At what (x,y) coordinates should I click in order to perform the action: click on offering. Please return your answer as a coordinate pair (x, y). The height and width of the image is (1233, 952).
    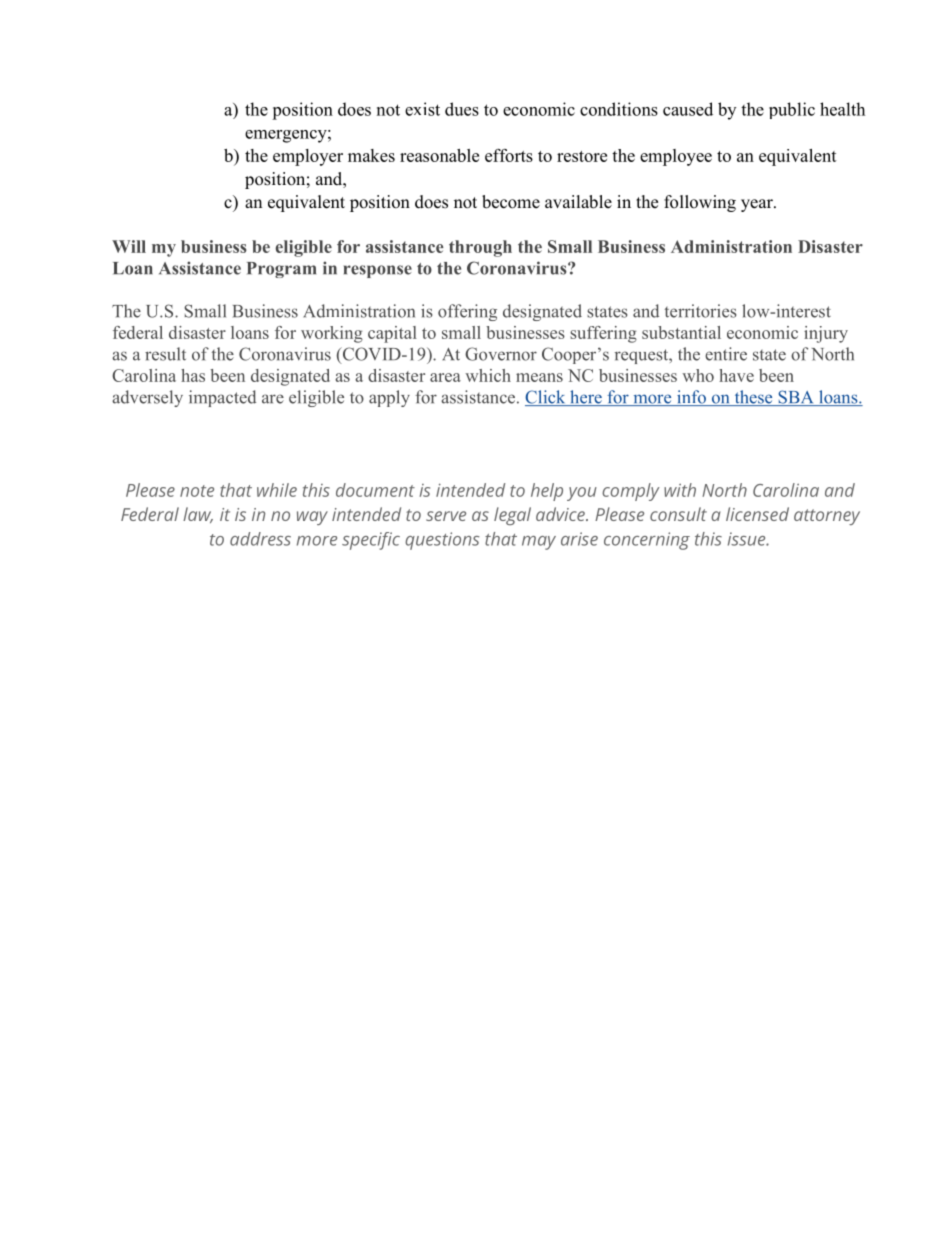
    Looking at the image, I should click on (467, 312).
